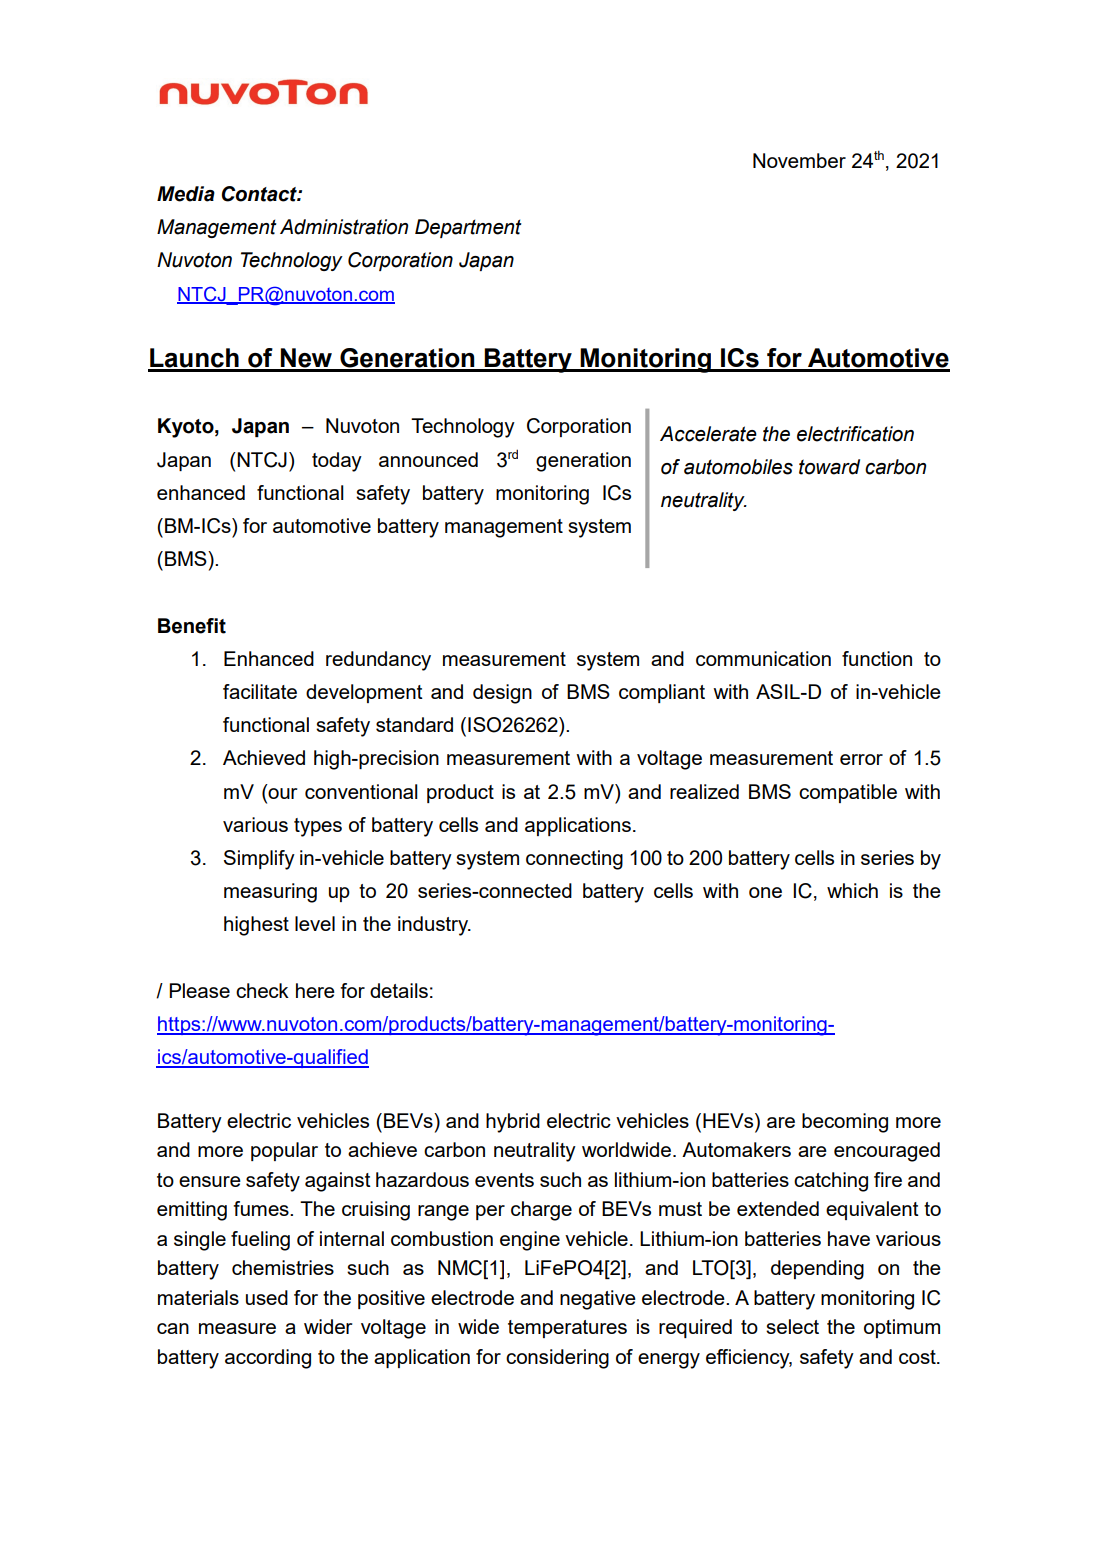  Describe the element at coordinates (267, 1297) in the image. I see `used` at that location.
